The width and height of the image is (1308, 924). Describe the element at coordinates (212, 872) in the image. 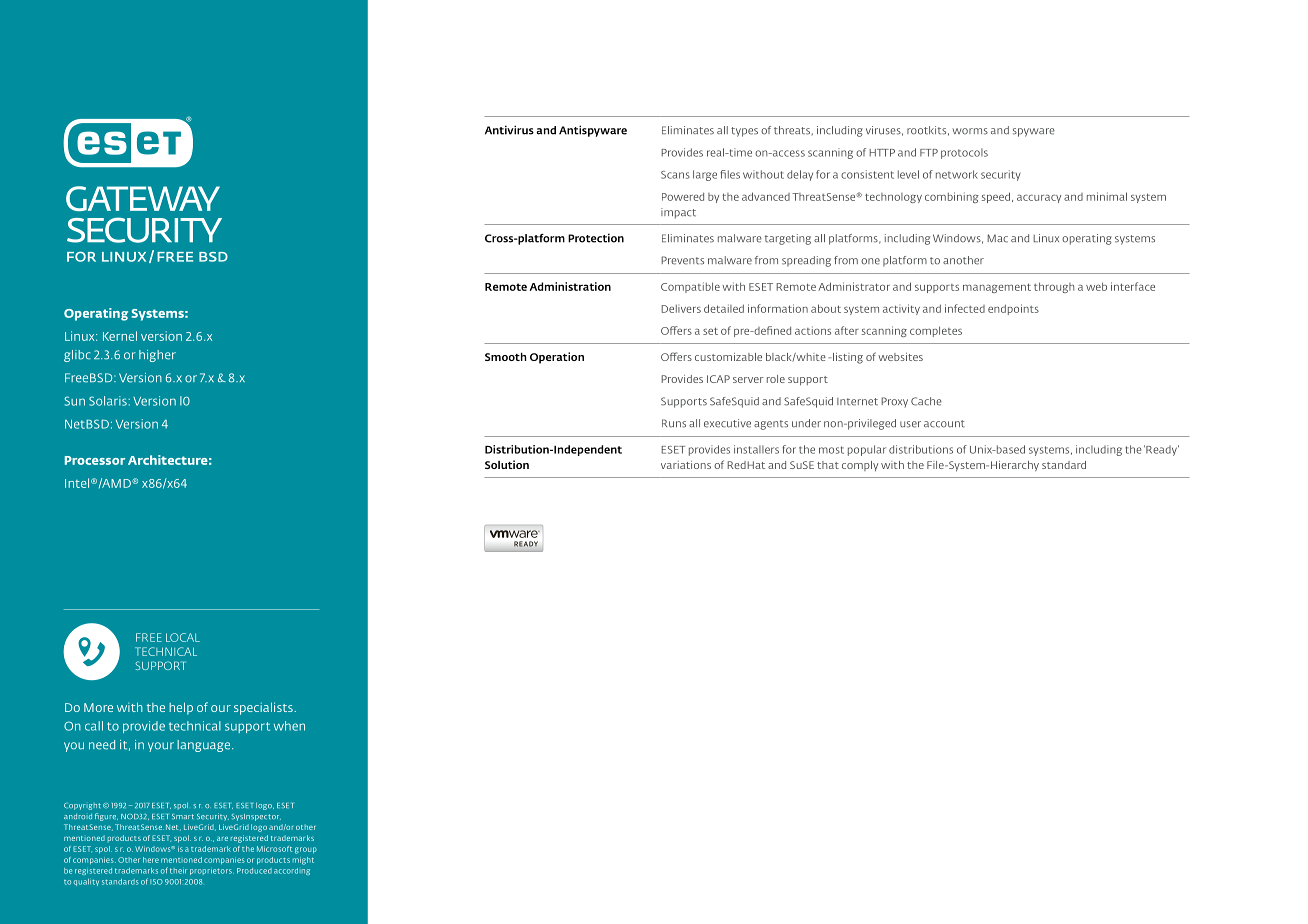

I see `proprietors` at that location.
